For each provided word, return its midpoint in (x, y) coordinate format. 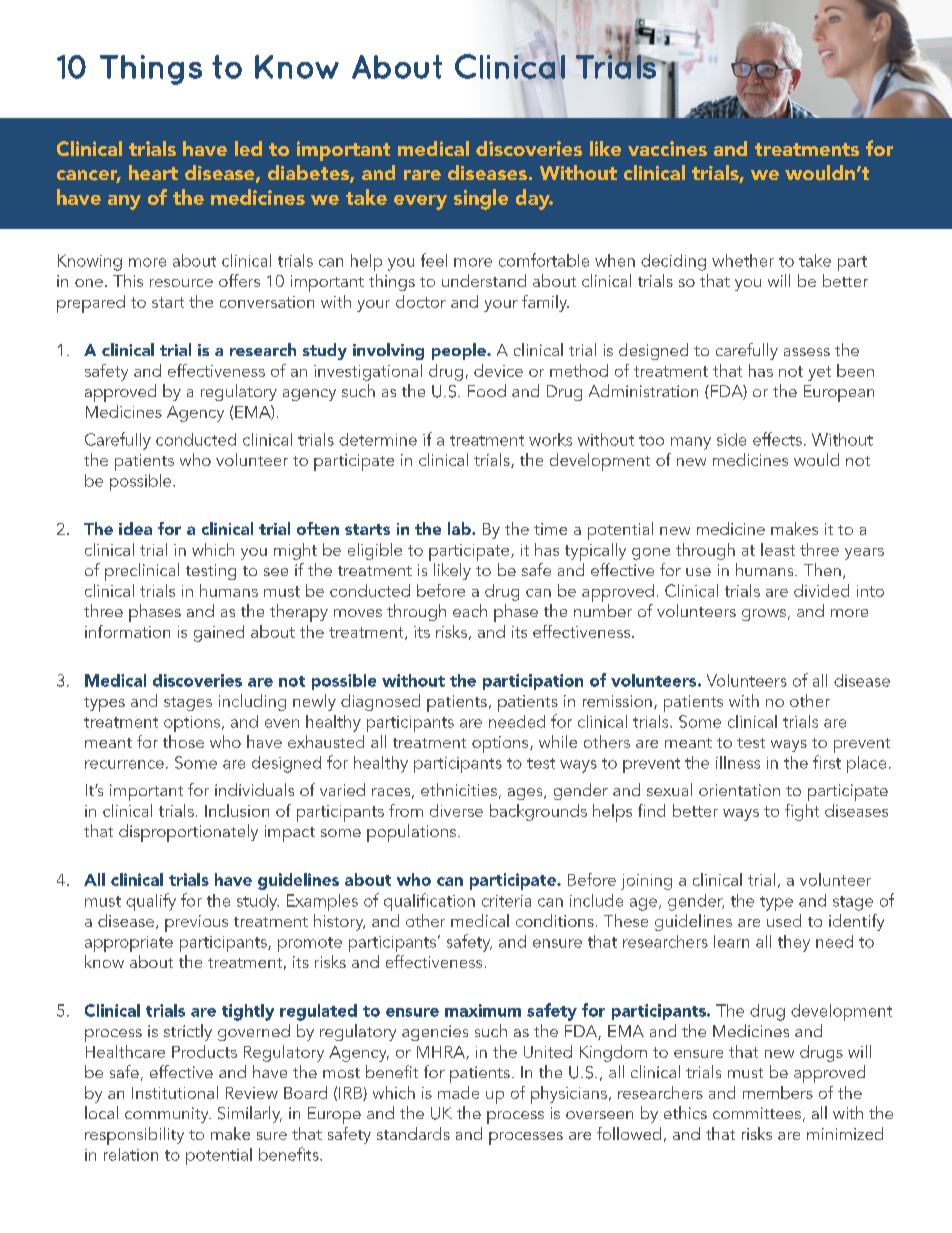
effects (777, 439)
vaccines (667, 148)
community (168, 1115)
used (784, 920)
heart (153, 172)
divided (821, 590)
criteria (506, 901)
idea (135, 528)
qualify (151, 902)
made (458, 1092)
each (470, 610)
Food (487, 390)
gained (219, 633)
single (481, 199)
